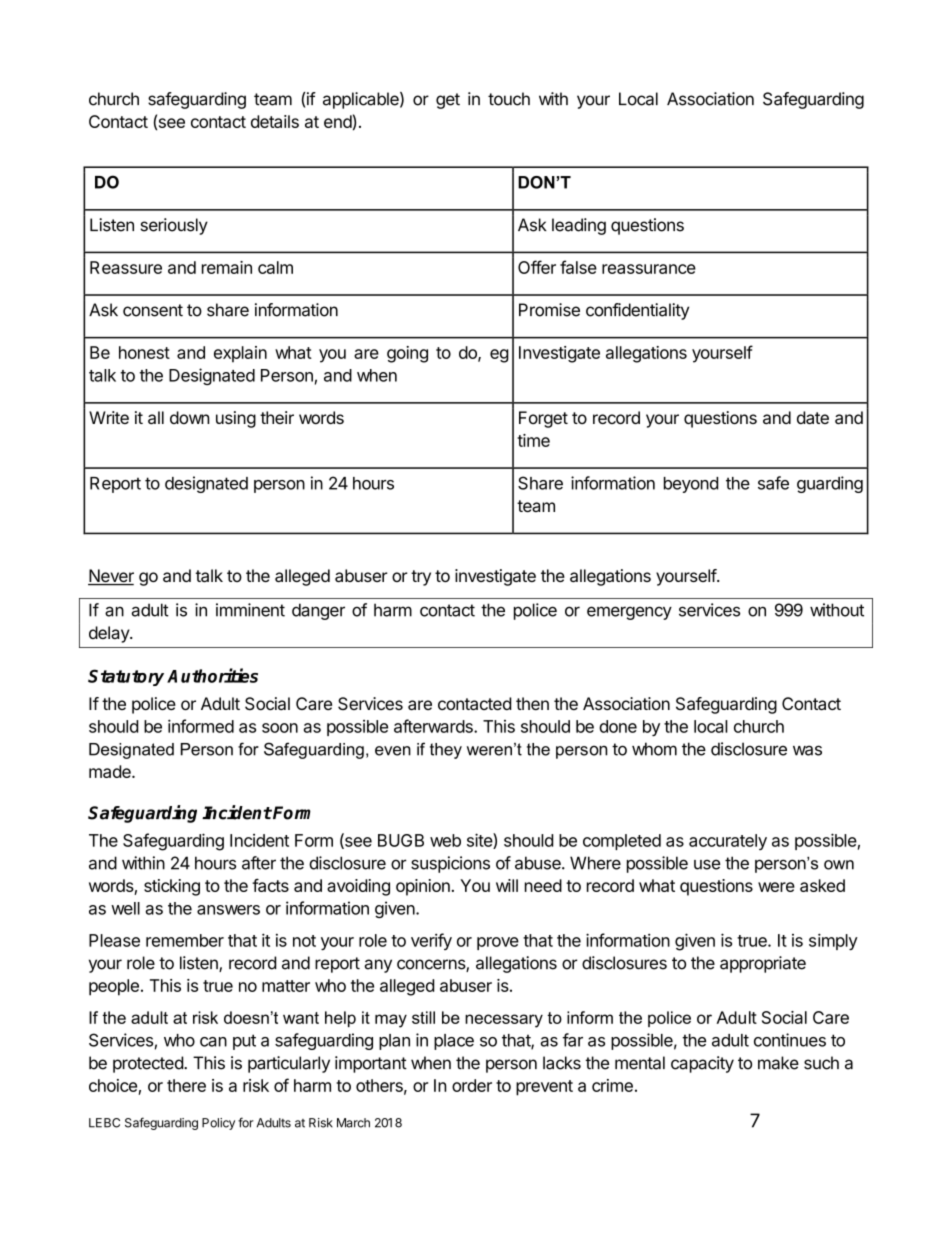 The height and width of the image is (1233, 952). Describe the element at coordinates (533, 440) in the image. I see `time` at that location.
